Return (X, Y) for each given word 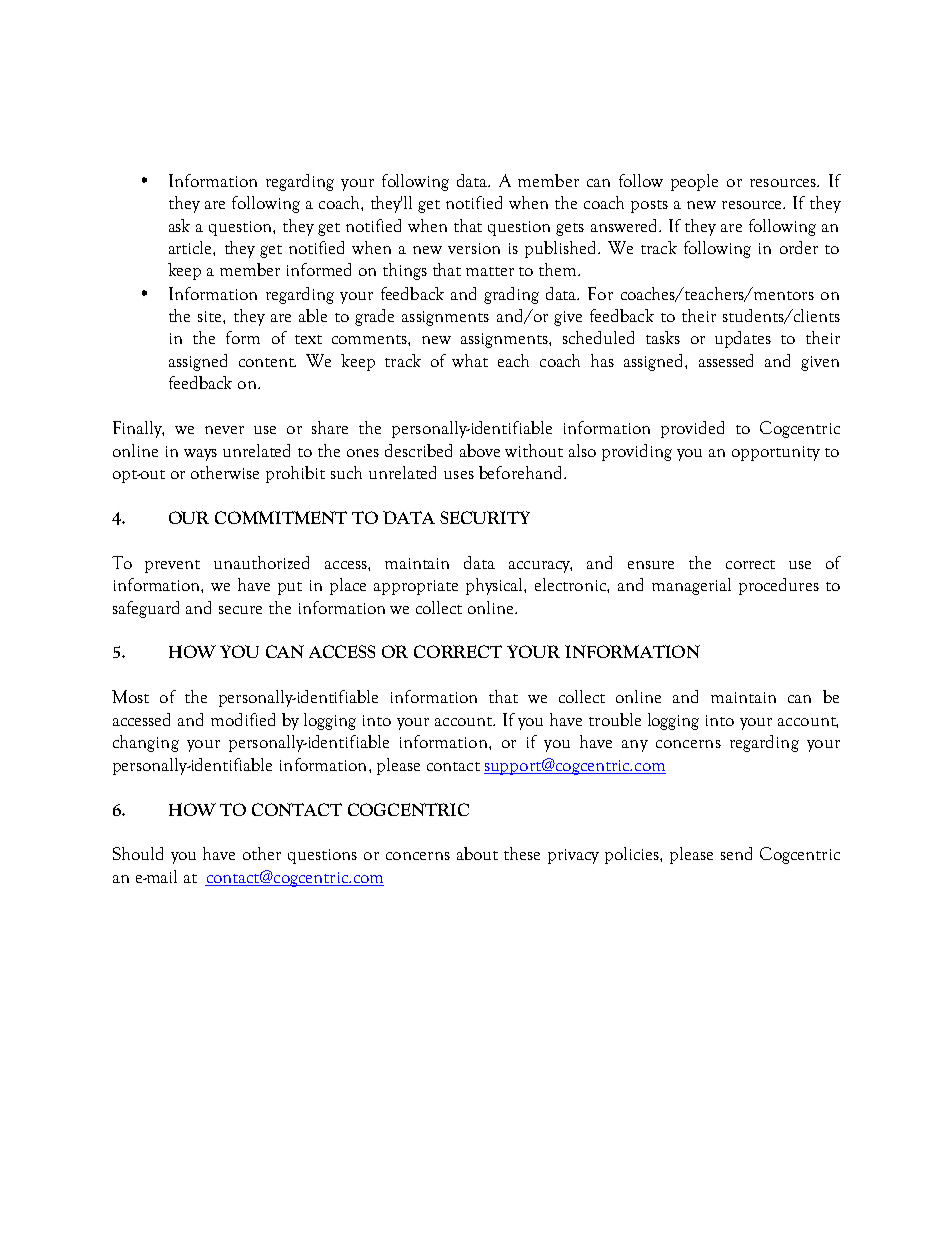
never (224, 430)
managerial (691, 586)
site (211, 316)
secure (240, 610)
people (694, 182)
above (480, 450)
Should (138, 853)
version (474, 248)
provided (692, 429)
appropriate (416, 587)
